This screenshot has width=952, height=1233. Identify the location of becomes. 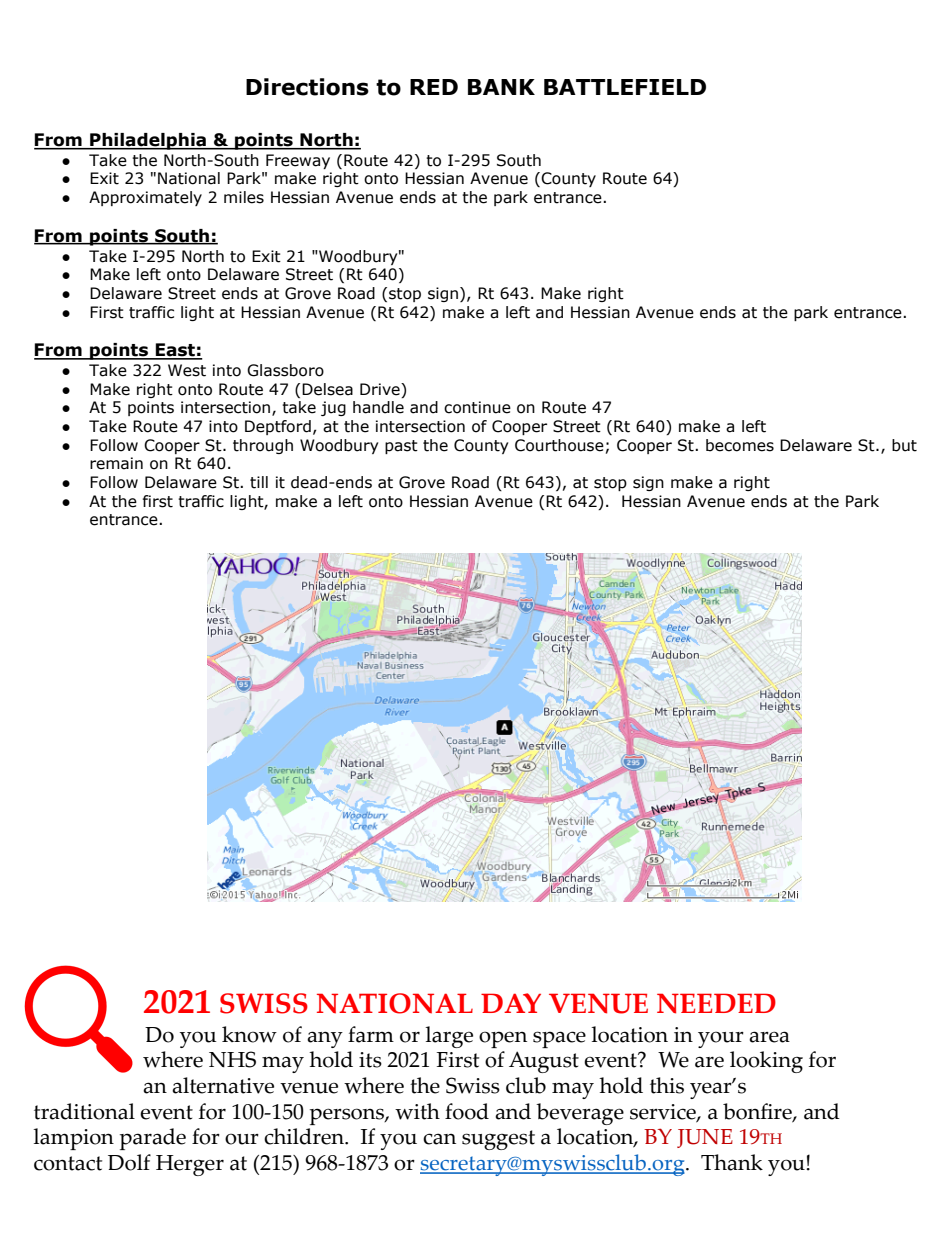
(740, 445).
